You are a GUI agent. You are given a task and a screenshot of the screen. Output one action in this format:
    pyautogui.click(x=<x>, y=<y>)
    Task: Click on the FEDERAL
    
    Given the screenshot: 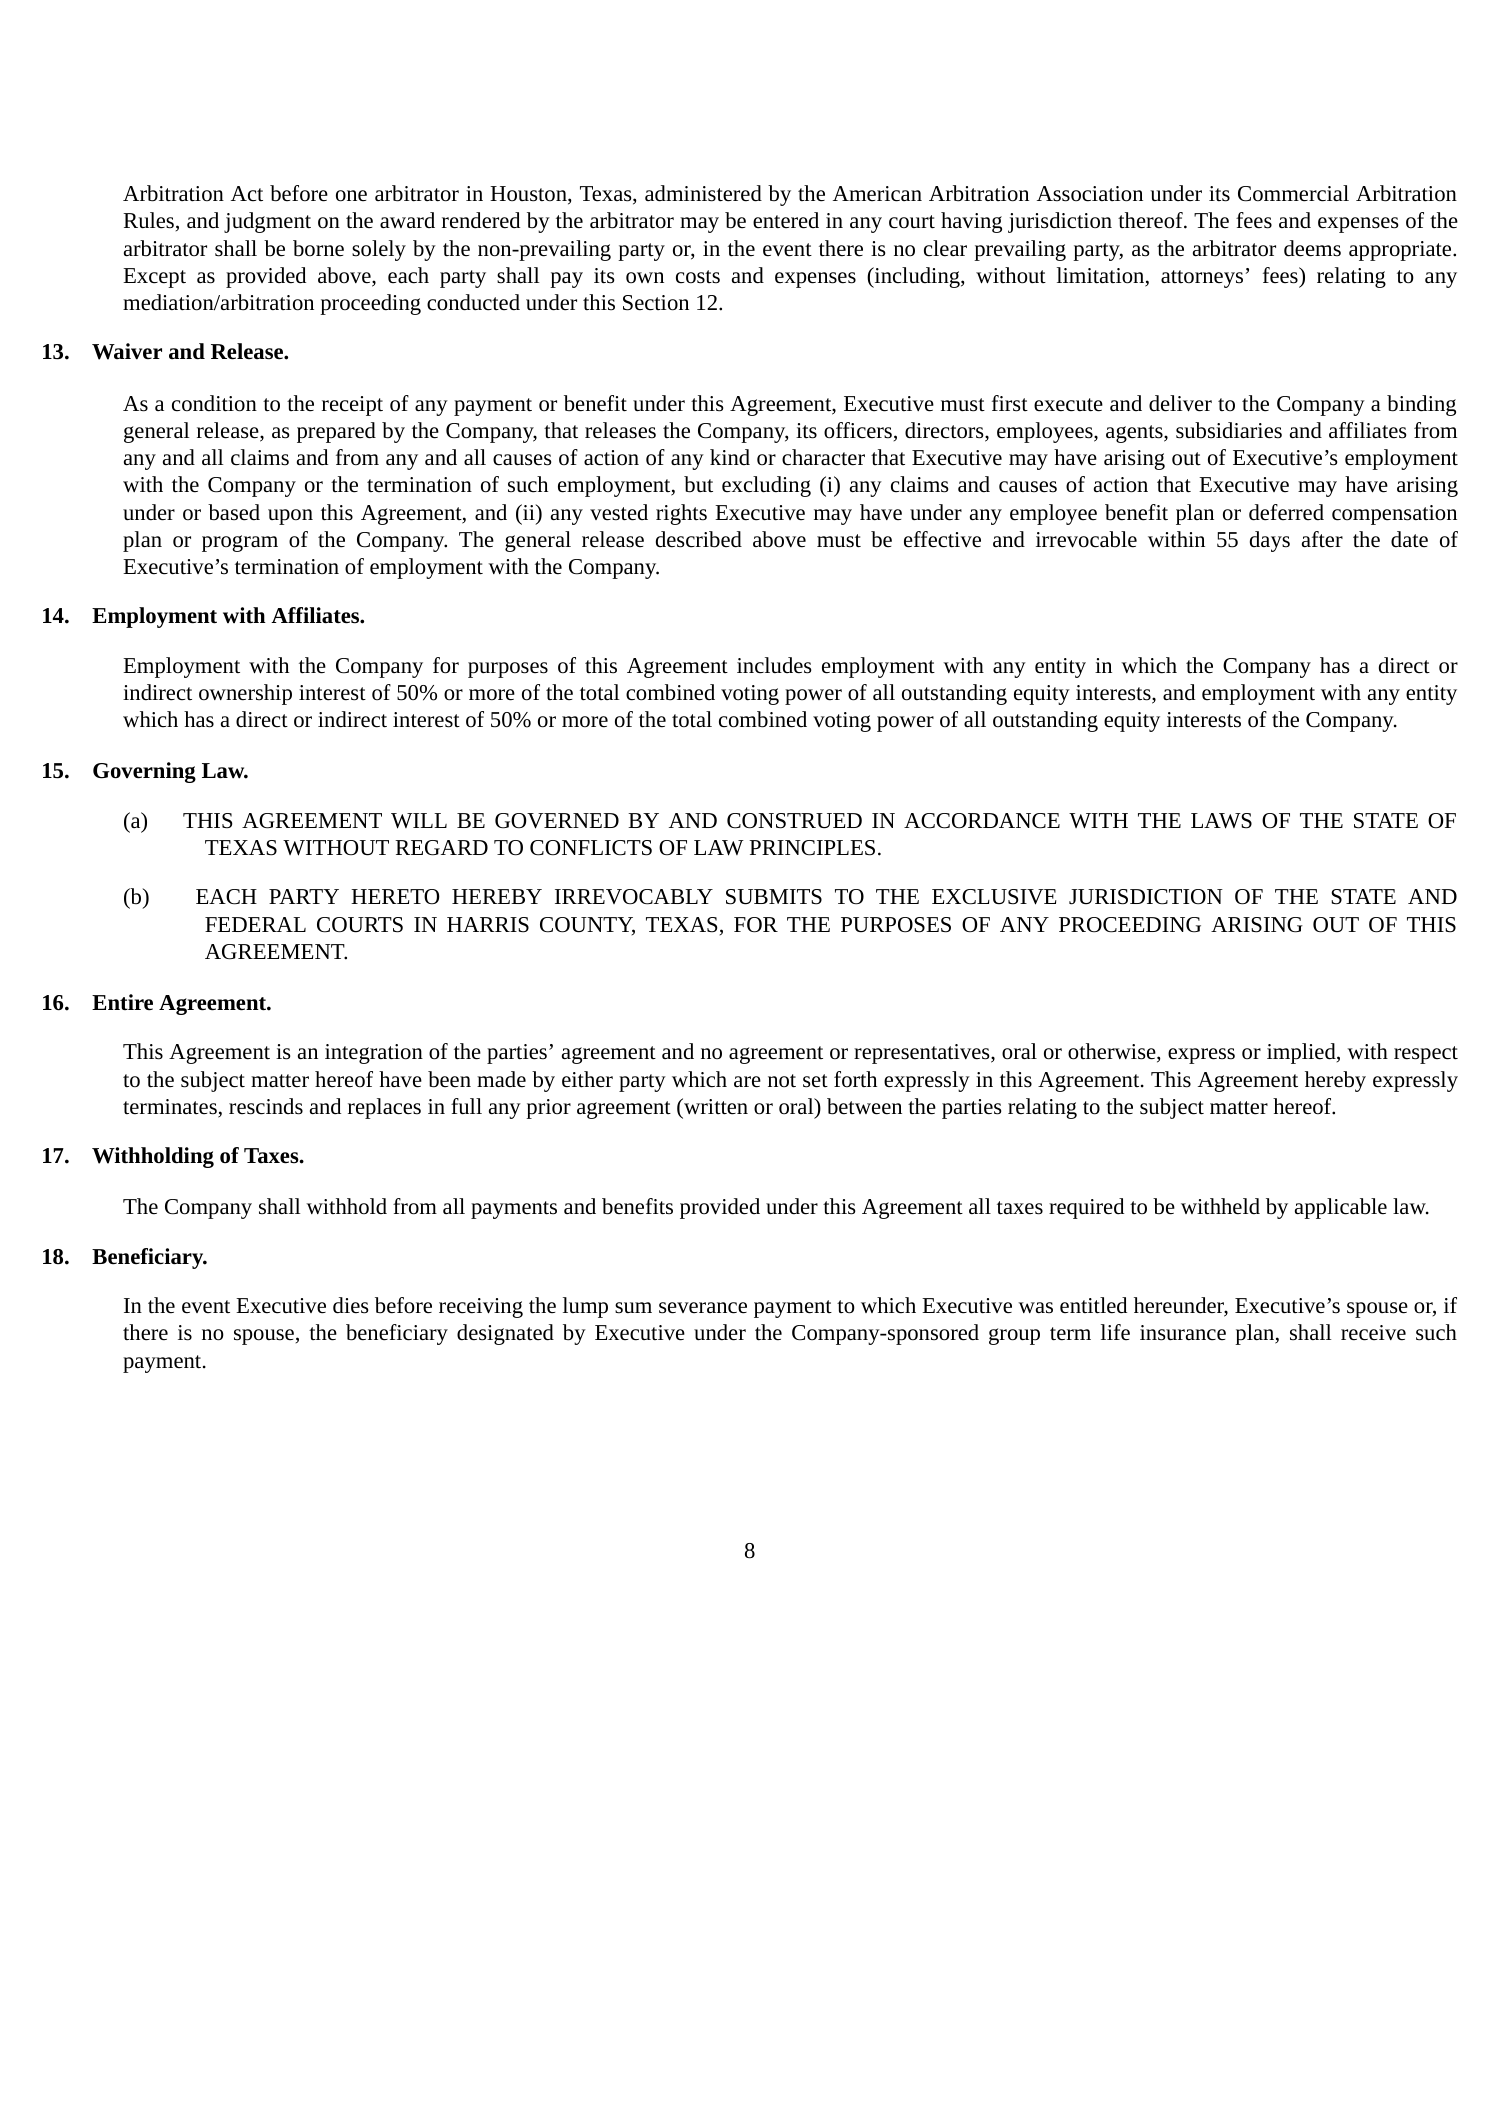 What is the action you would take?
    pyautogui.click(x=255, y=924)
